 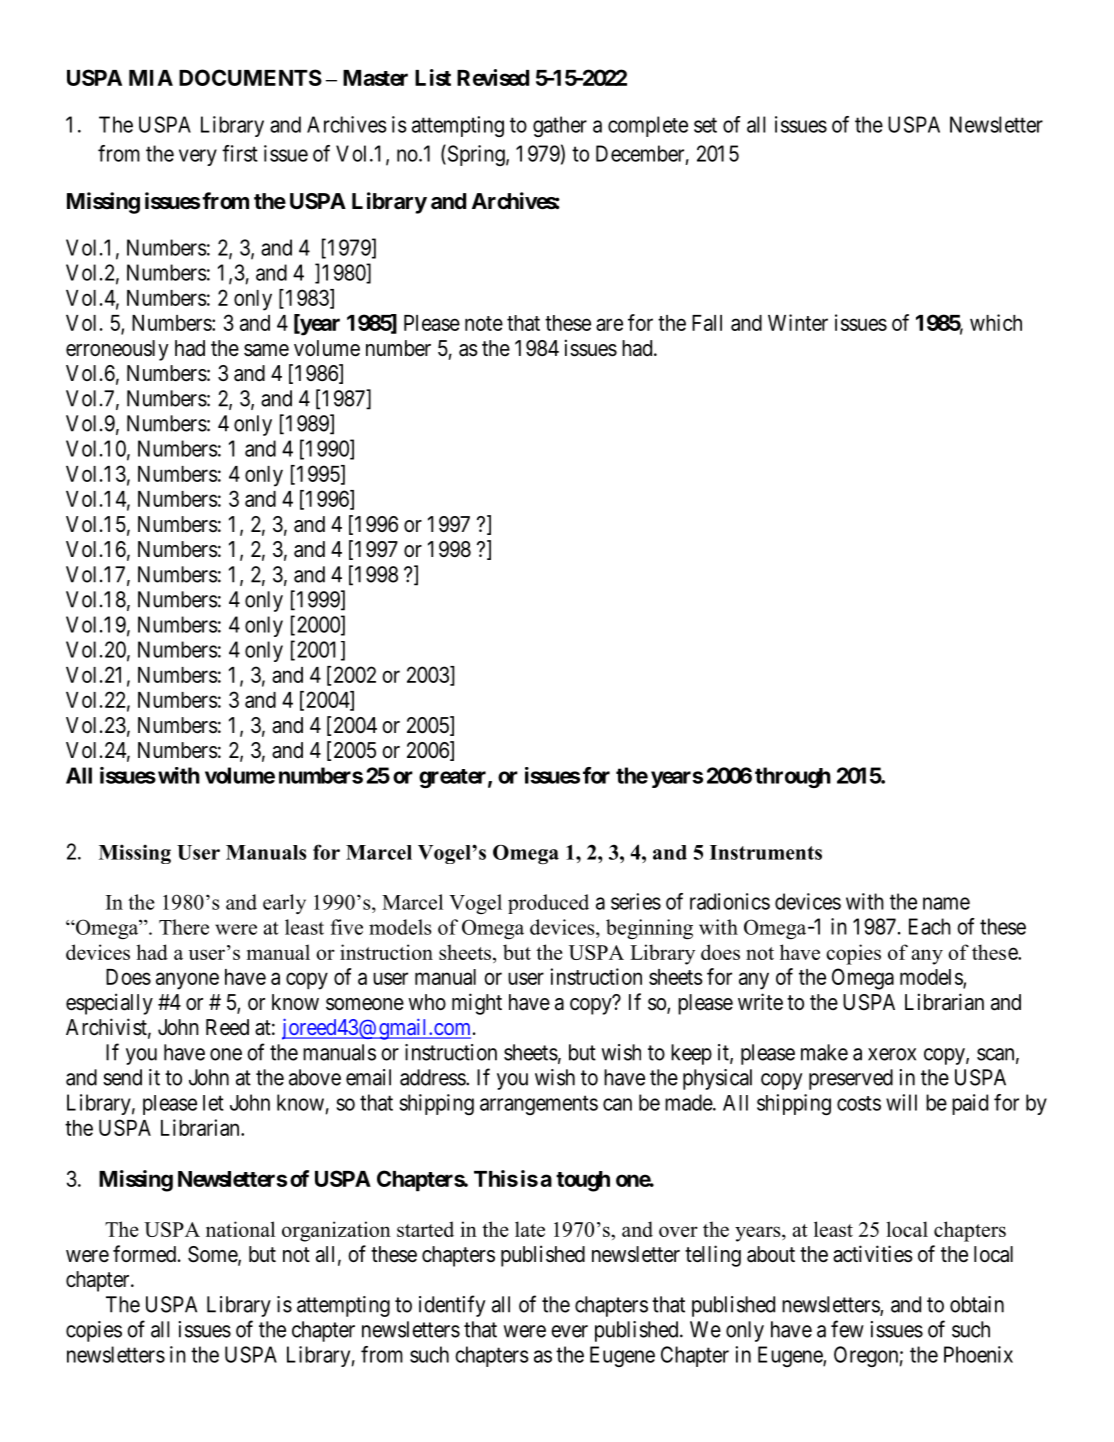 I want to click on early, so click(x=284, y=904).
